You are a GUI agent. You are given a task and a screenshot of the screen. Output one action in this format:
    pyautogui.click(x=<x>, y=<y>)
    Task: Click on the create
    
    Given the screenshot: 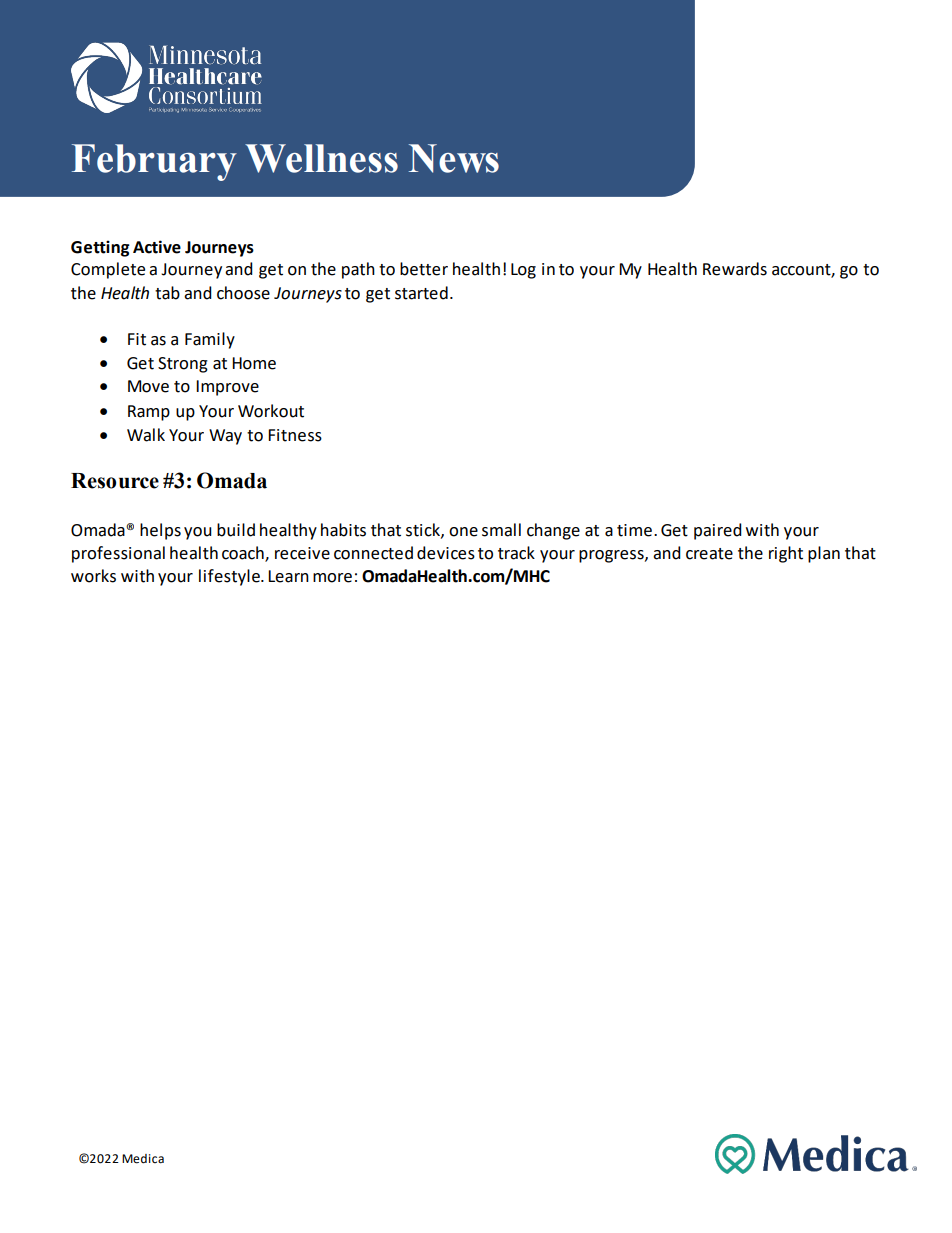 What is the action you would take?
    pyautogui.click(x=709, y=554)
